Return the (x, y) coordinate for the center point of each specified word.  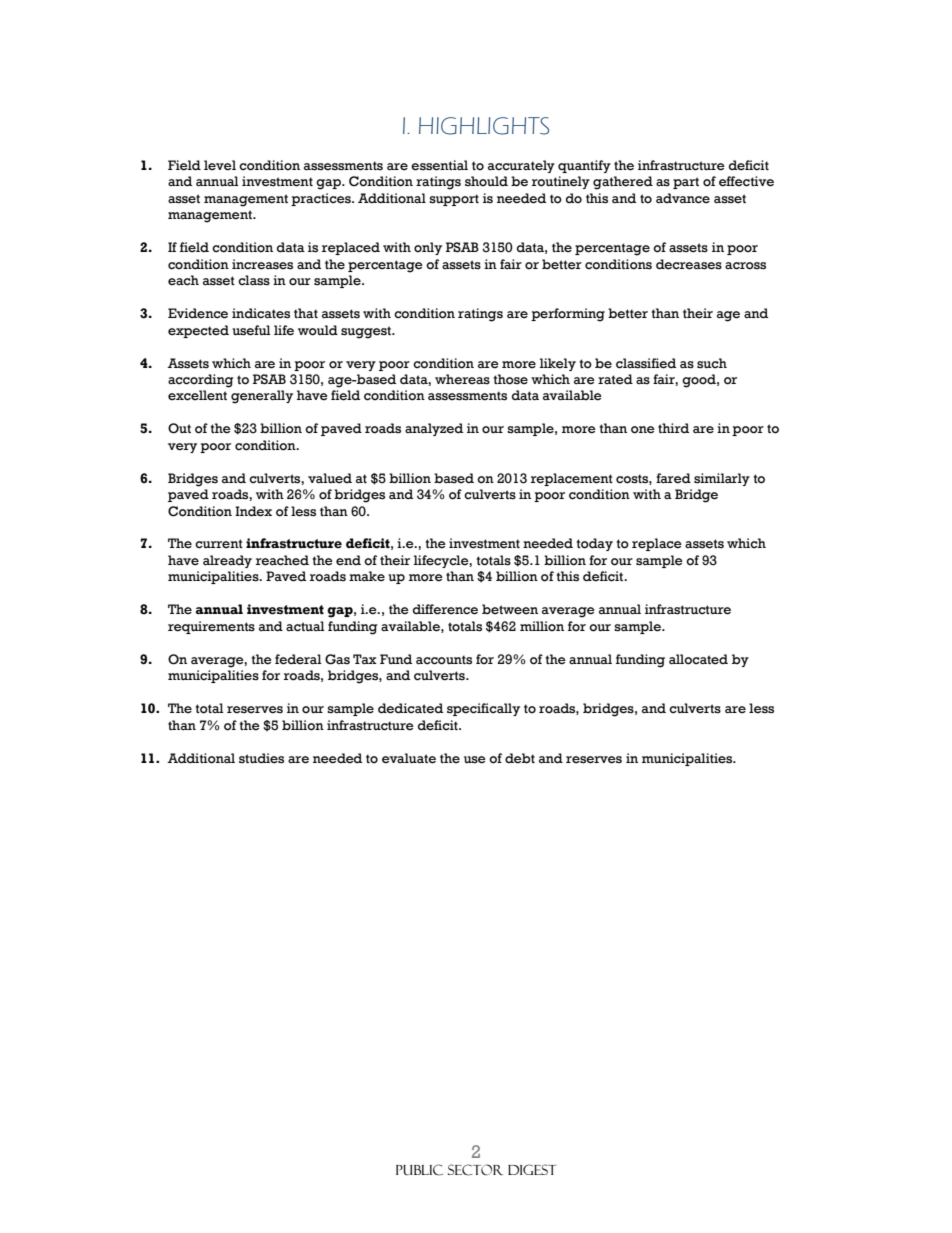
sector (475, 1170)
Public (419, 1170)
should (486, 181)
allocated (698, 659)
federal (298, 659)
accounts (444, 660)
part (686, 183)
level (220, 165)
